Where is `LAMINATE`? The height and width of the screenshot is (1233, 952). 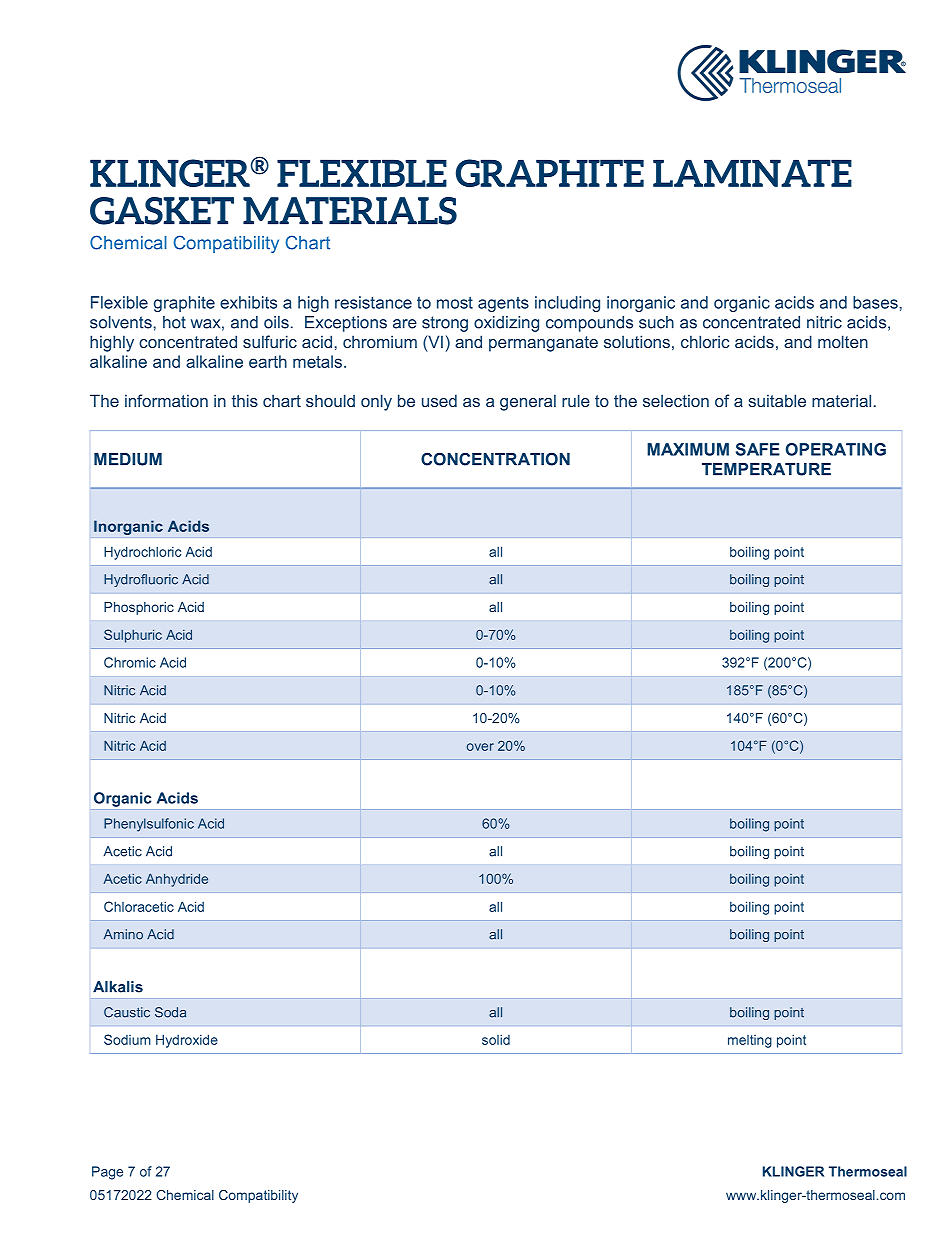
LAMINATE is located at coordinates (752, 173).
